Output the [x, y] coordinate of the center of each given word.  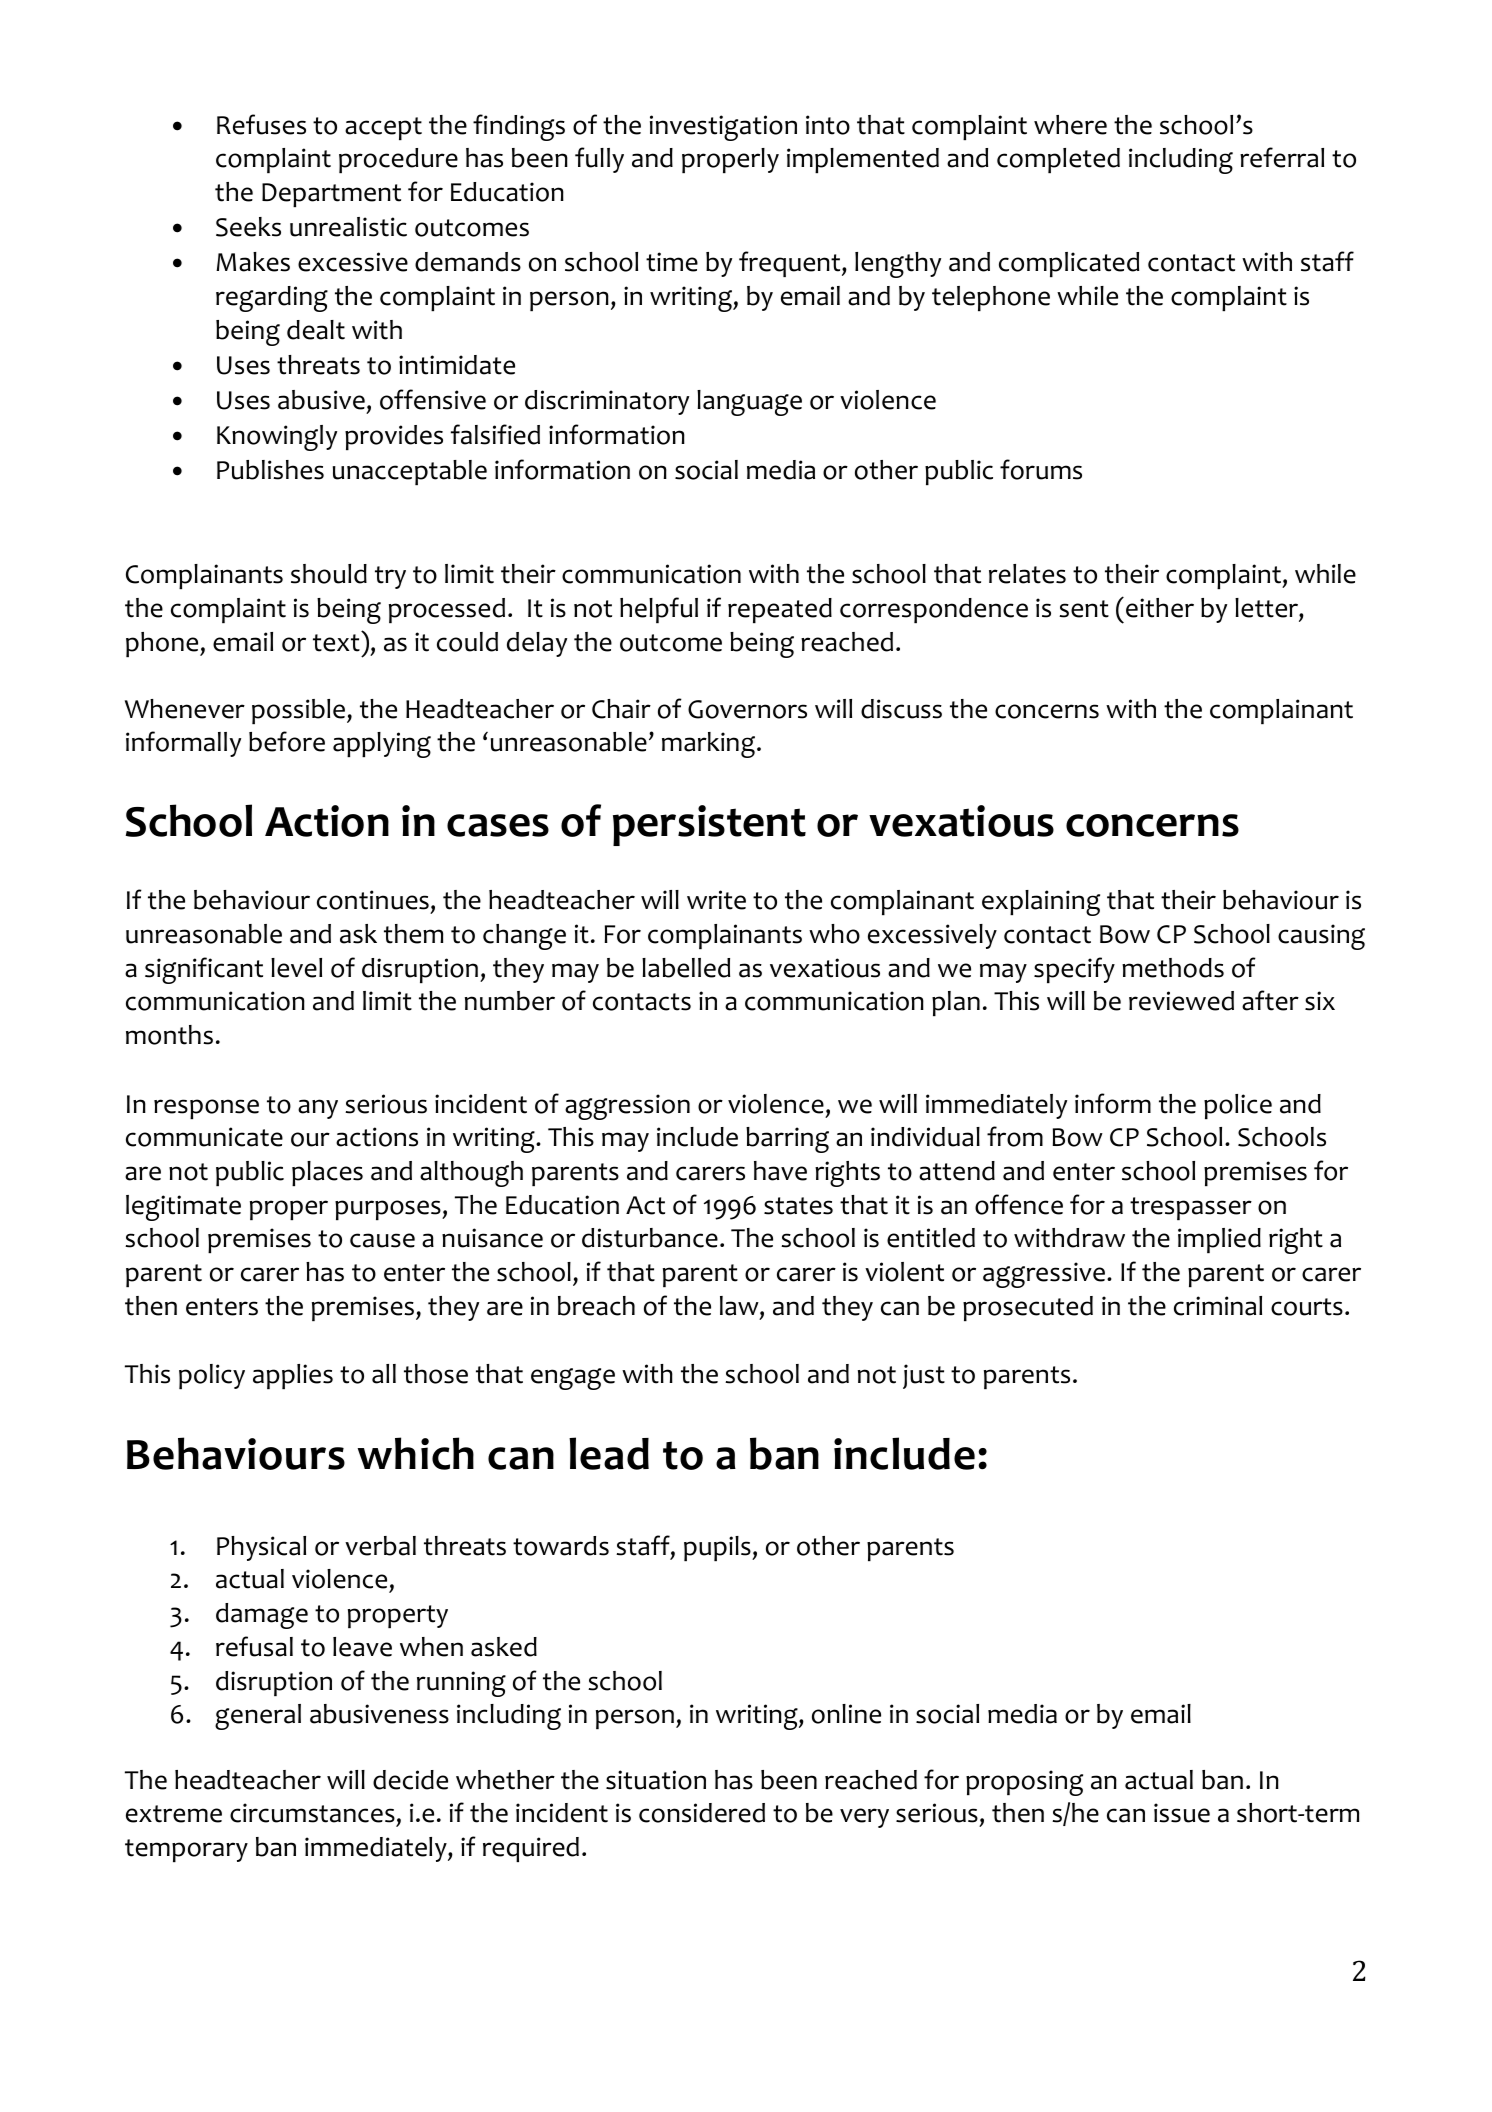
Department [331, 195]
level [296, 968]
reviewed [1181, 1001]
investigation [723, 128]
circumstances [313, 1814]
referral [1282, 157]
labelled [686, 968]
